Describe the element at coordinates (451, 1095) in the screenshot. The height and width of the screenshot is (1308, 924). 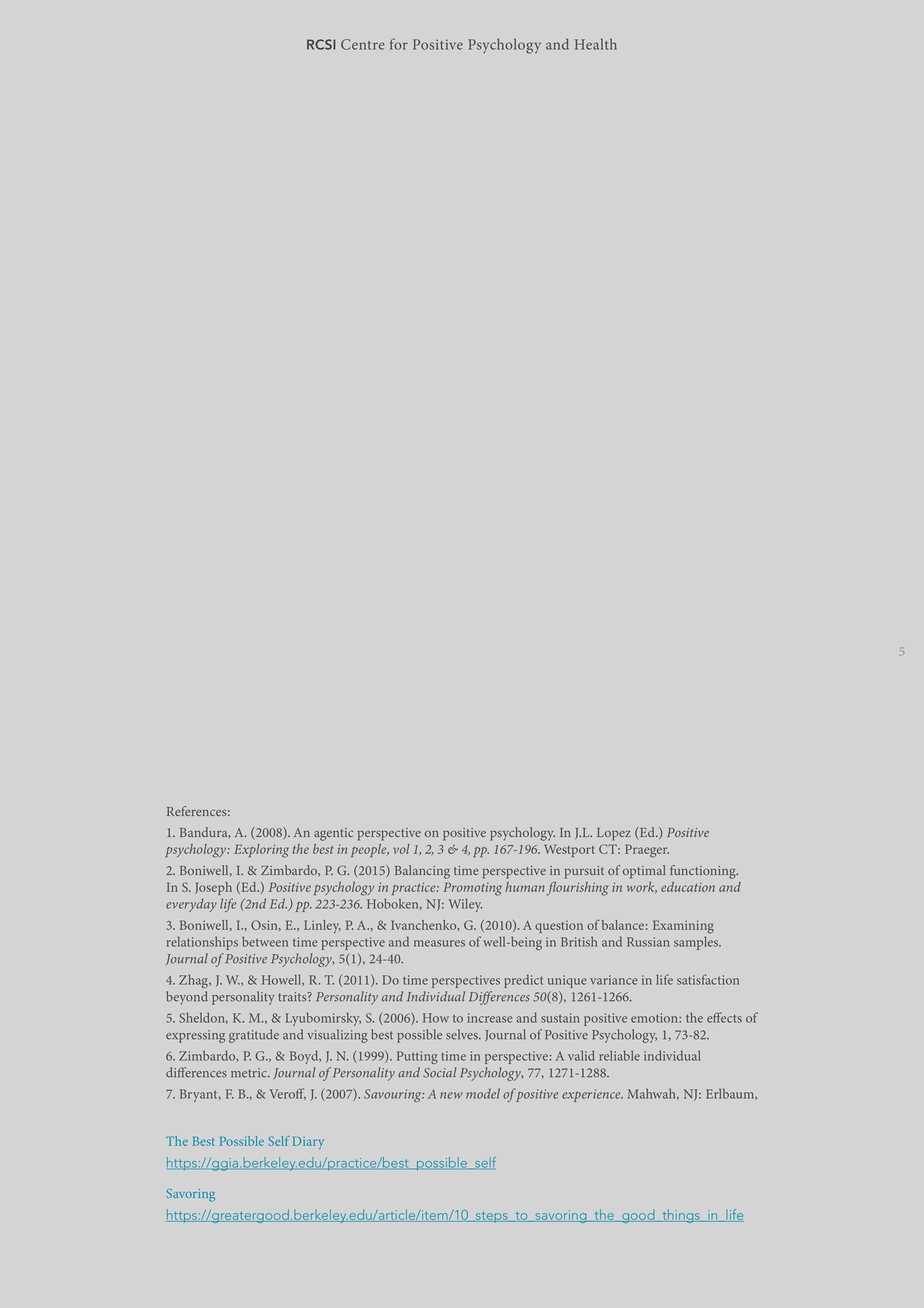
I see `new` at that location.
